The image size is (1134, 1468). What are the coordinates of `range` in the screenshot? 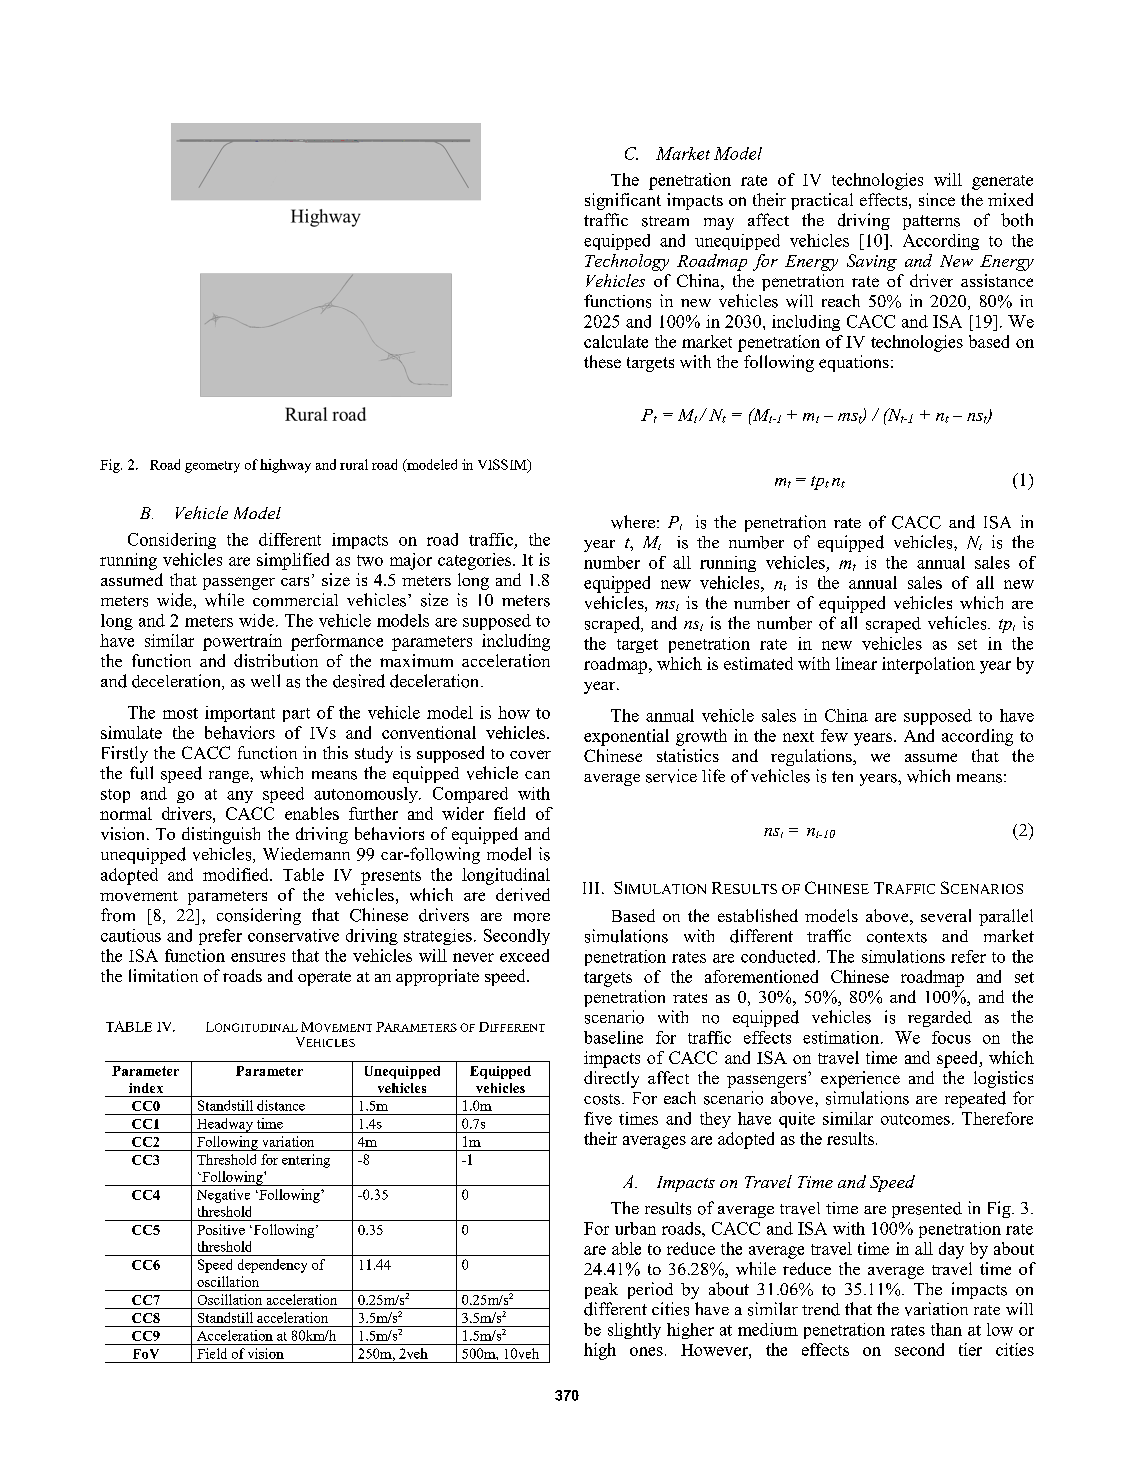 It's located at (230, 777).
